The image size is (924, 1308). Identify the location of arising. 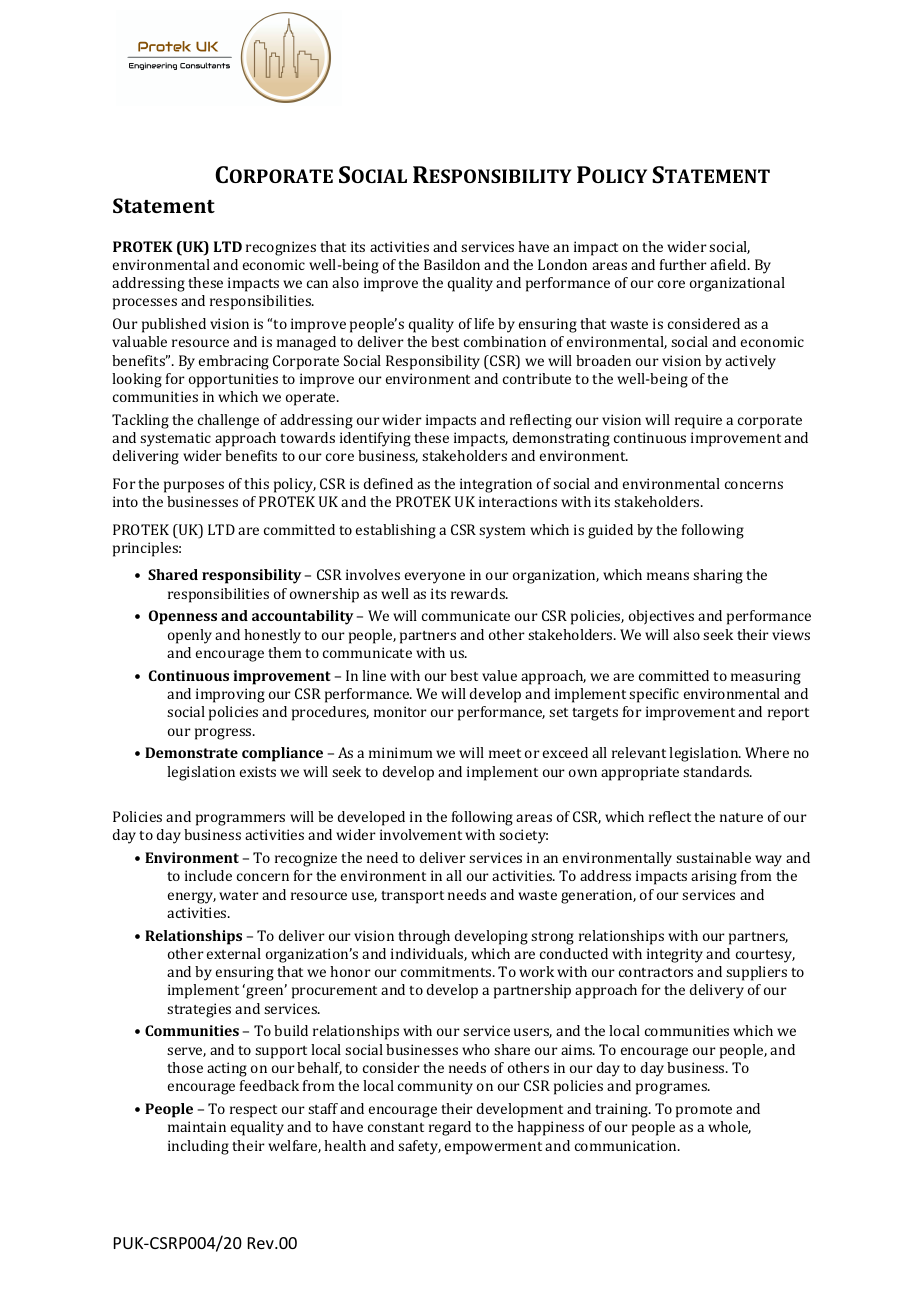
(714, 877).
